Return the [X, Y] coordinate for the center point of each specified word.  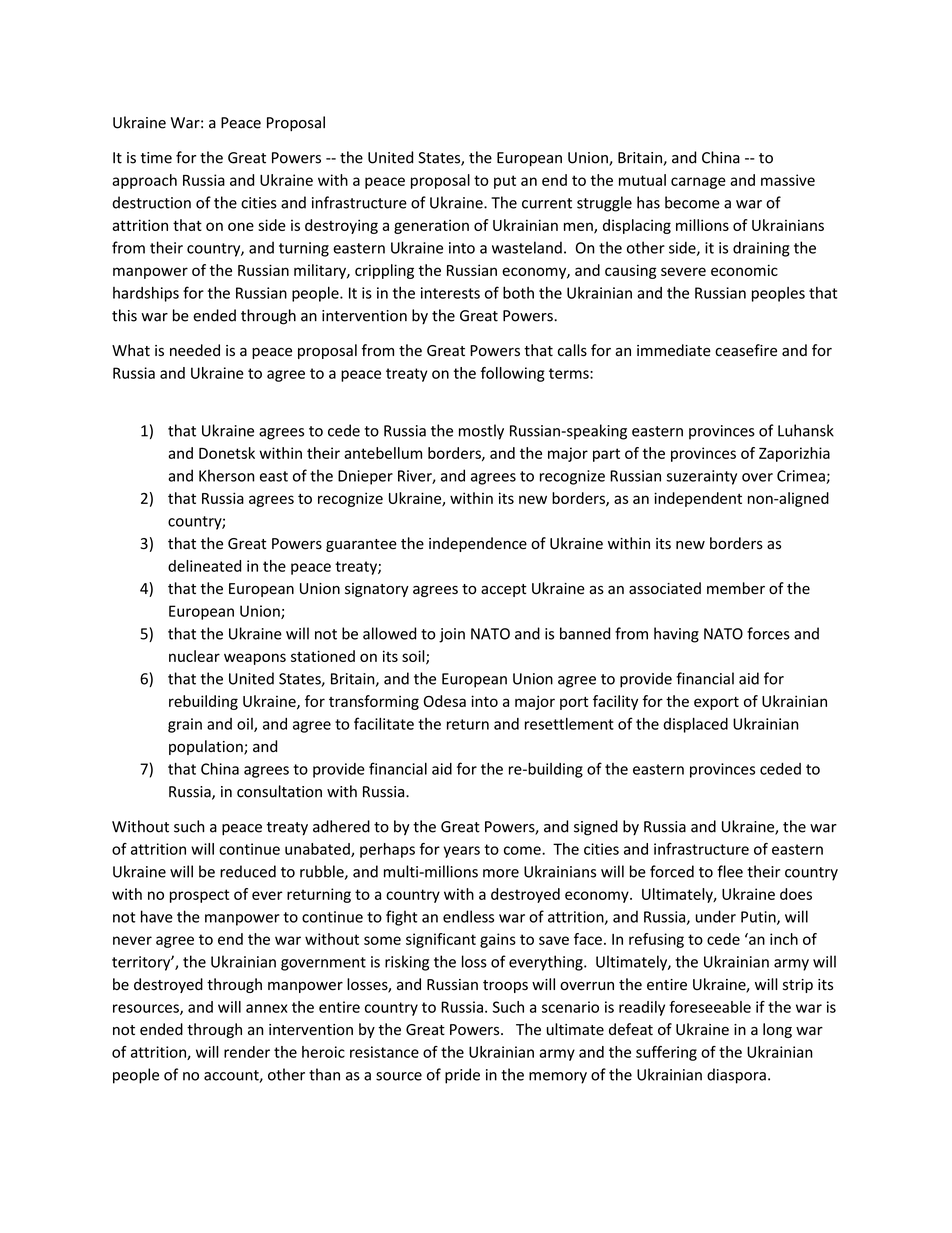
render [247, 1052]
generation [431, 226]
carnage [698, 183]
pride [462, 1076]
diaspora [736, 1076]
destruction [151, 202]
